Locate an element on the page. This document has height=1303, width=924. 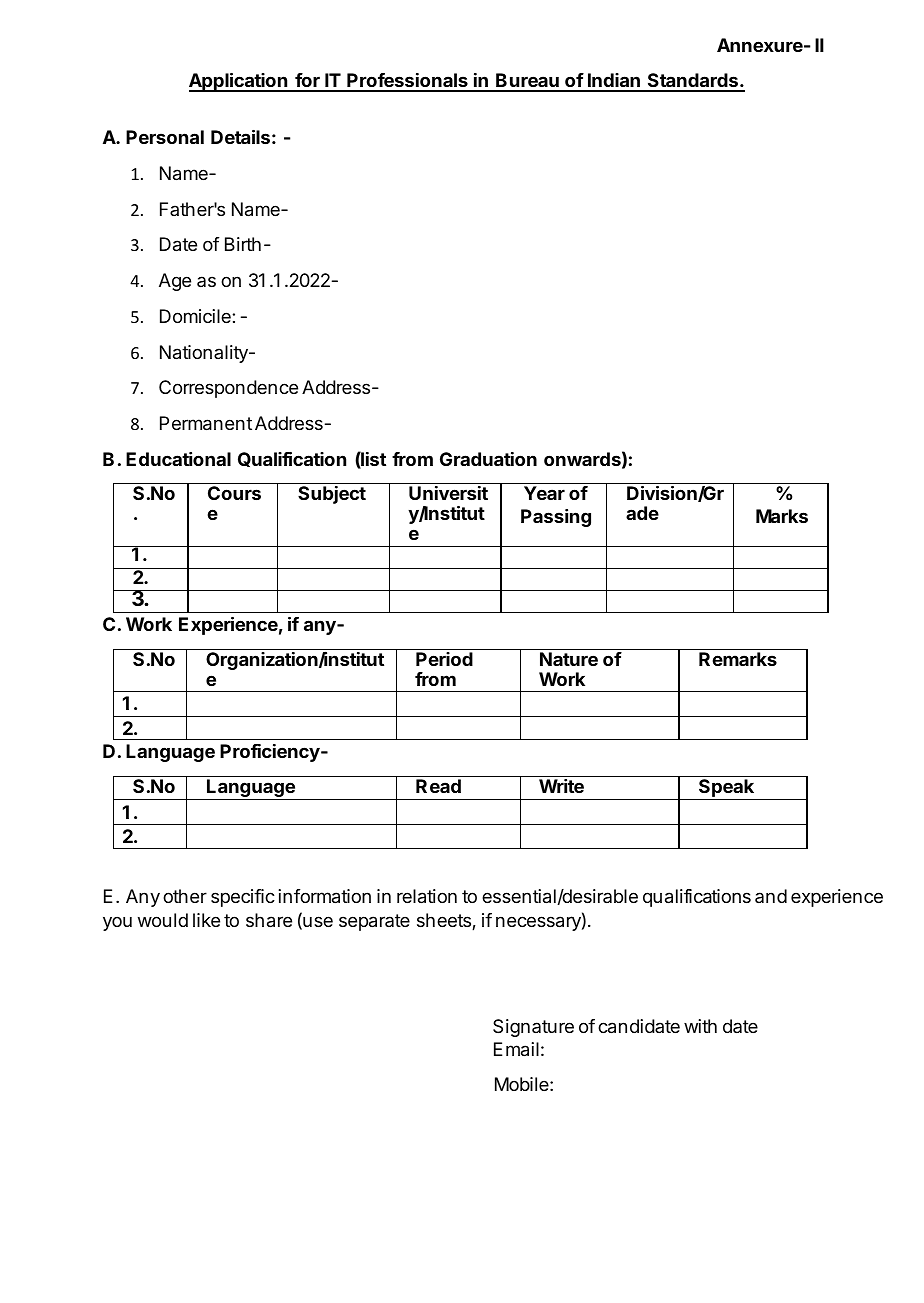
Email is located at coordinates (516, 1049).
